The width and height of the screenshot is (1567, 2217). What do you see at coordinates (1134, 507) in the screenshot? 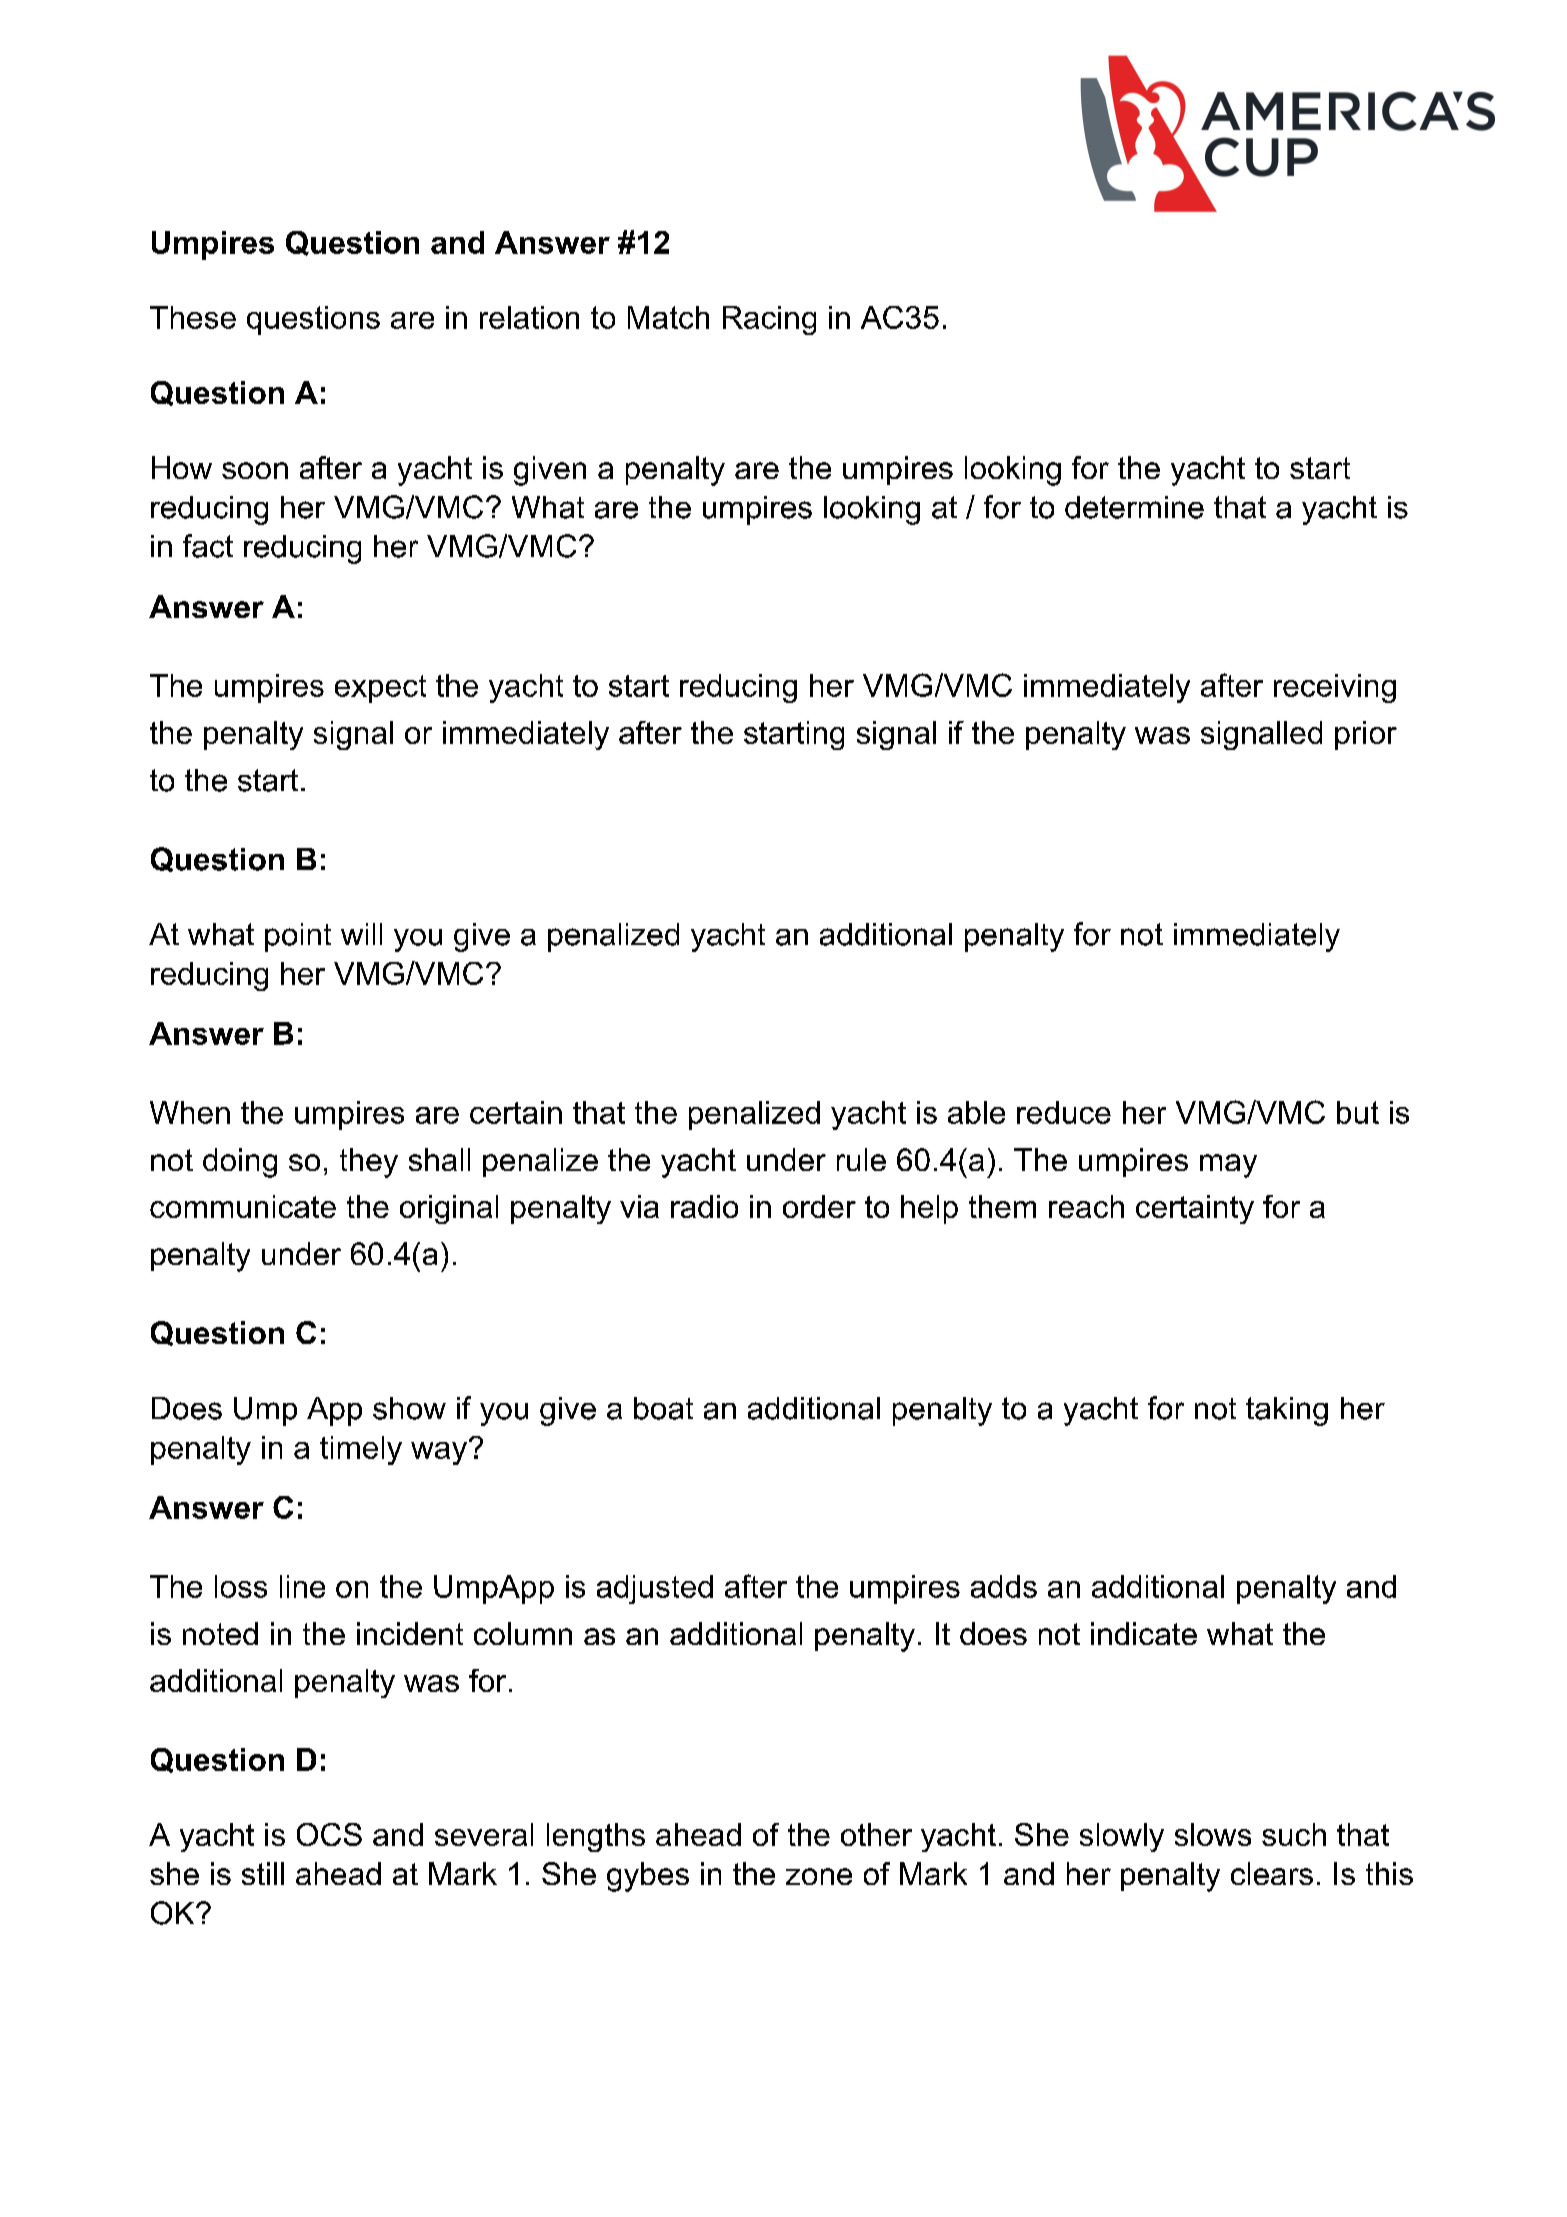
I see `determine` at bounding box center [1134, 507].
